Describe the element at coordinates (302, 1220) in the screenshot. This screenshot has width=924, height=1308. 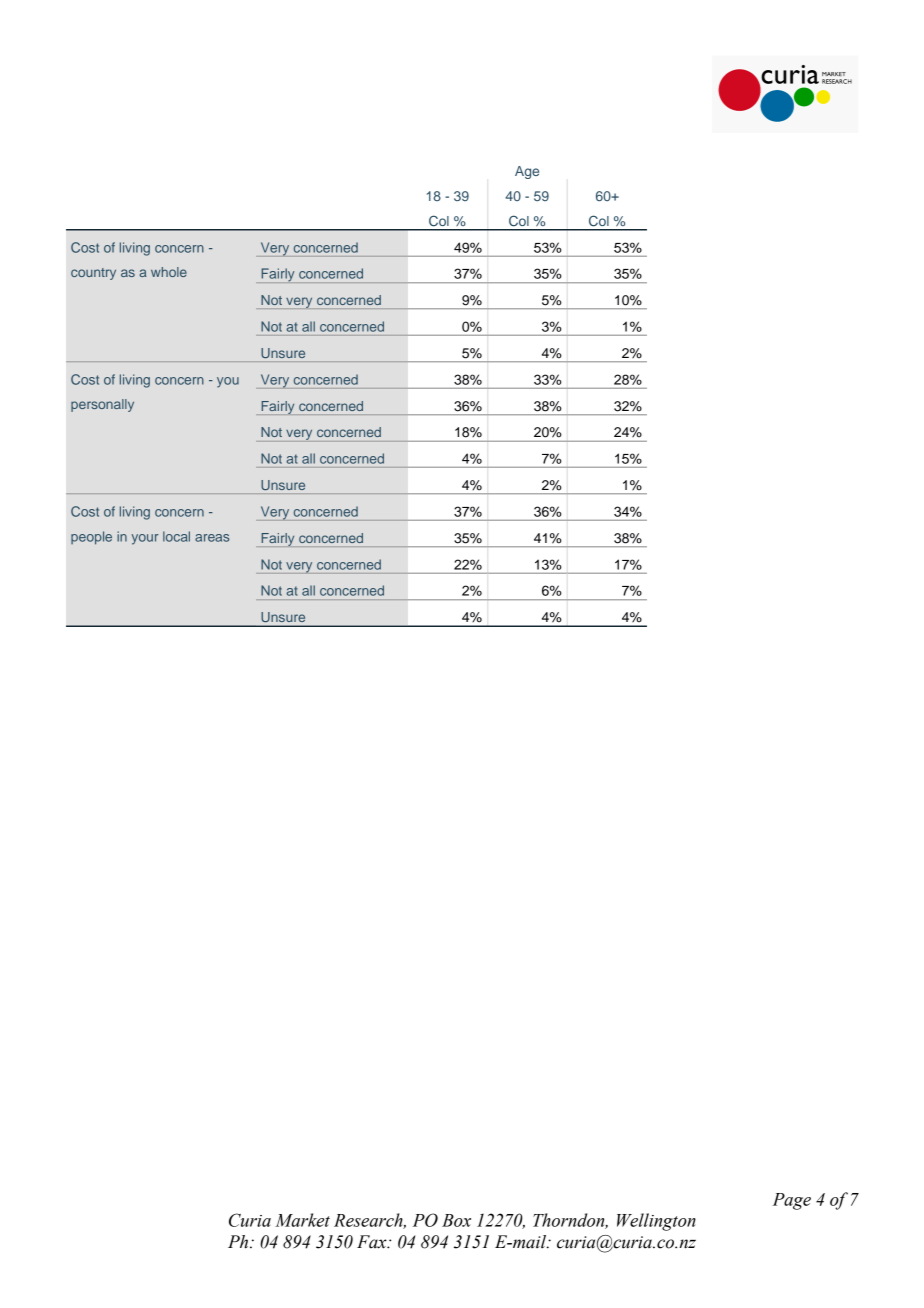
I see `Market` at that location.
